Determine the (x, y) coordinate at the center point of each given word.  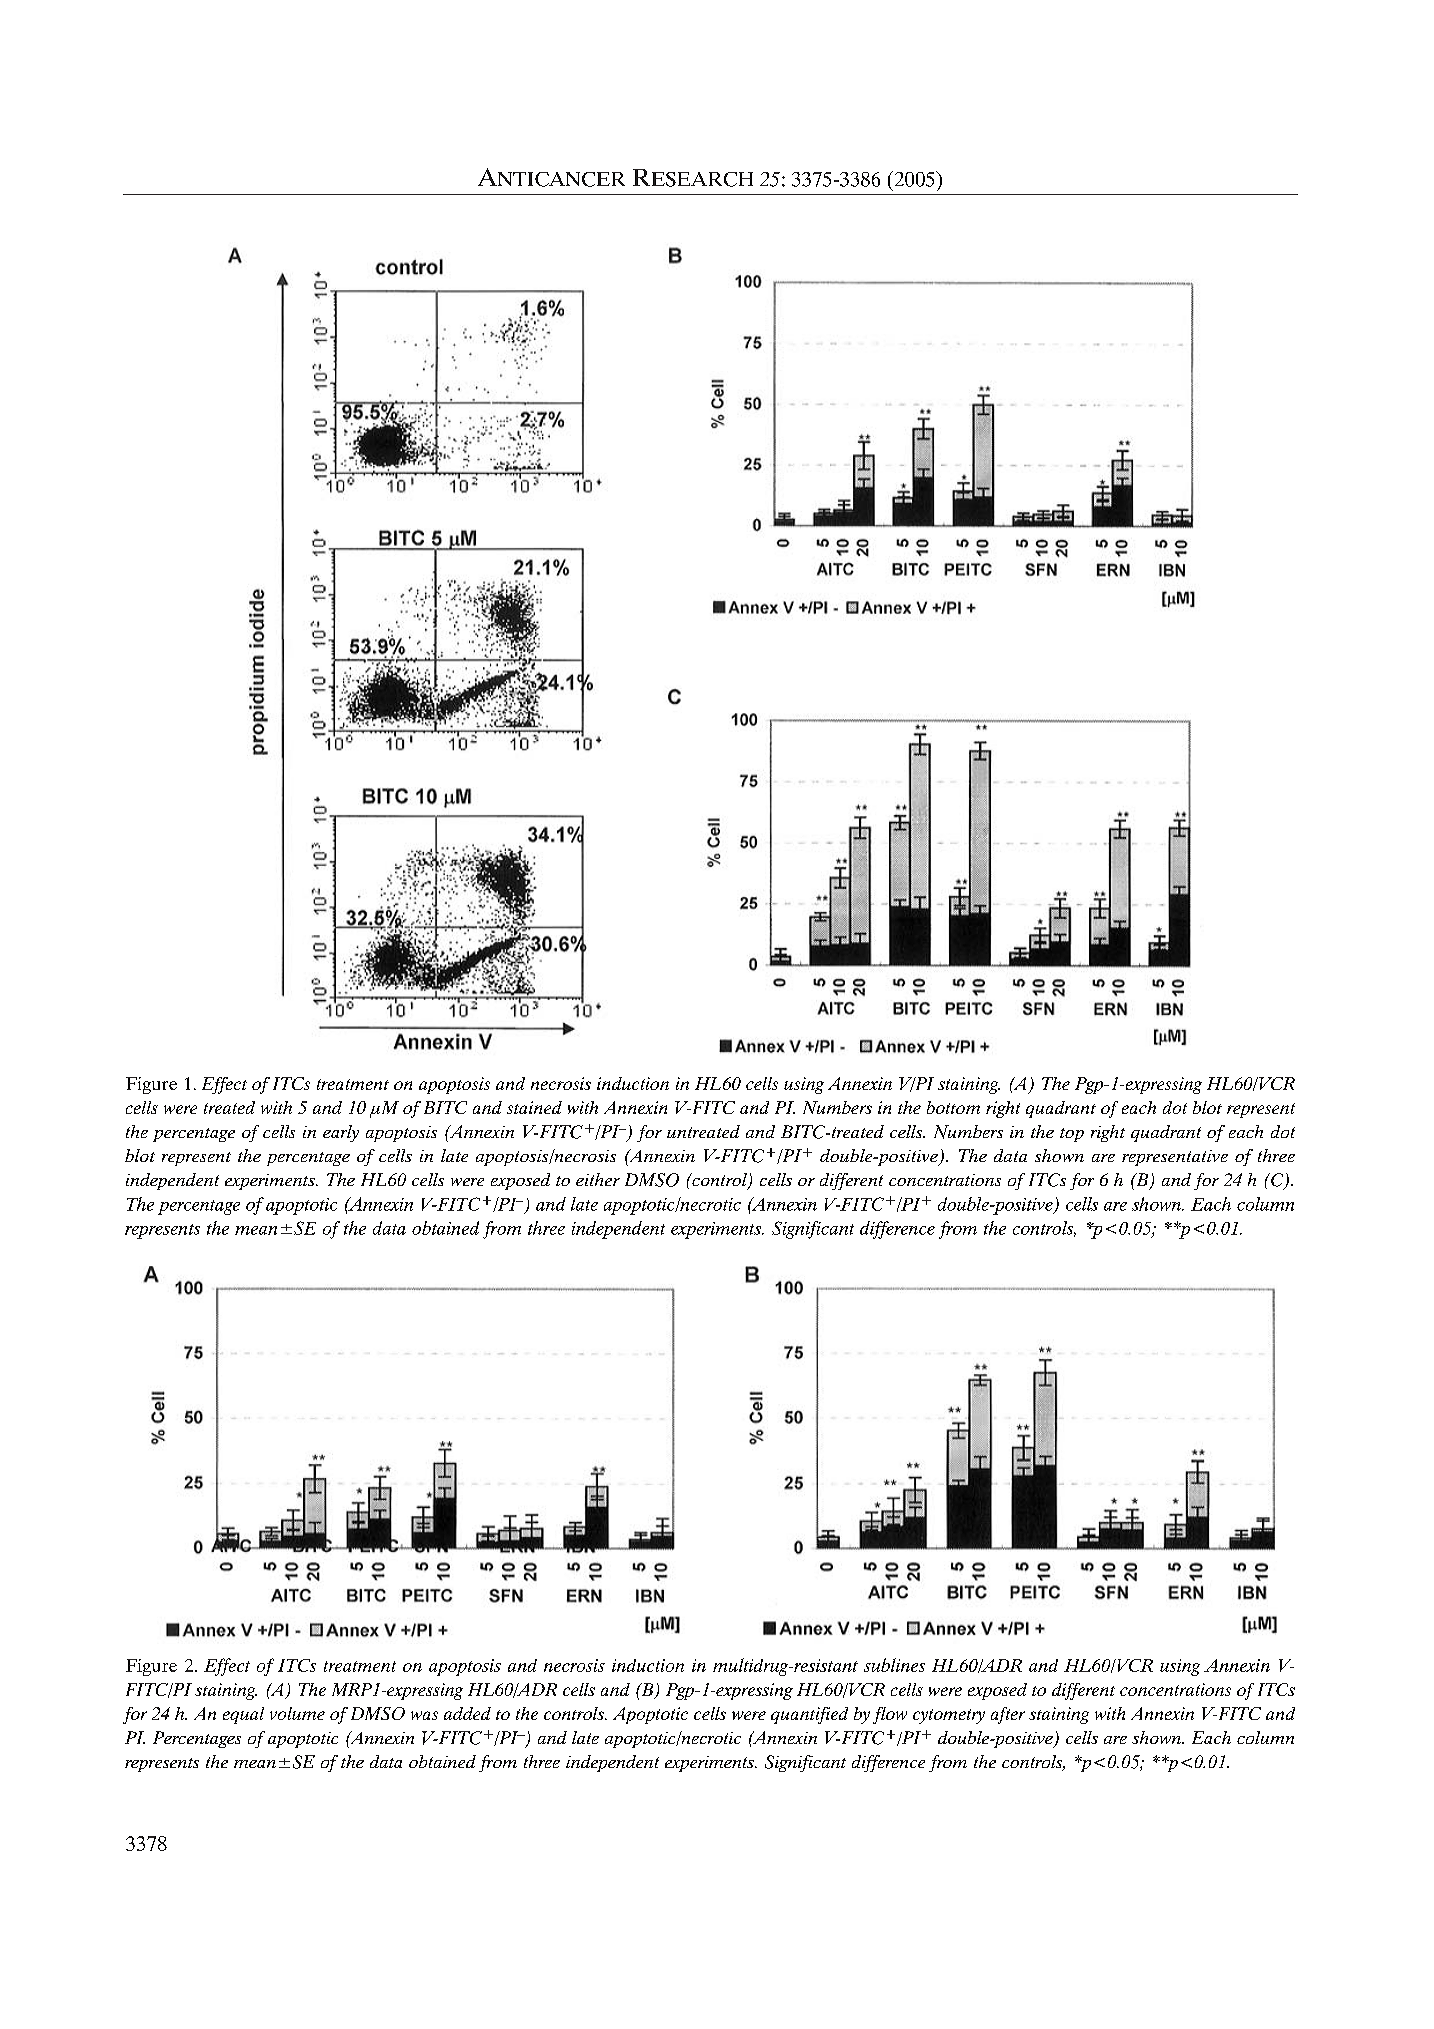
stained (534, 1107)
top (1072, 1135)
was (424, 1715)
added (467, 1713)
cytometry (949, 1716)
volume (297, 1713)
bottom (953, 1107)
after (1008, 1715)
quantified (809, 1715)
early (341, 1133)
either (598, 1179)
